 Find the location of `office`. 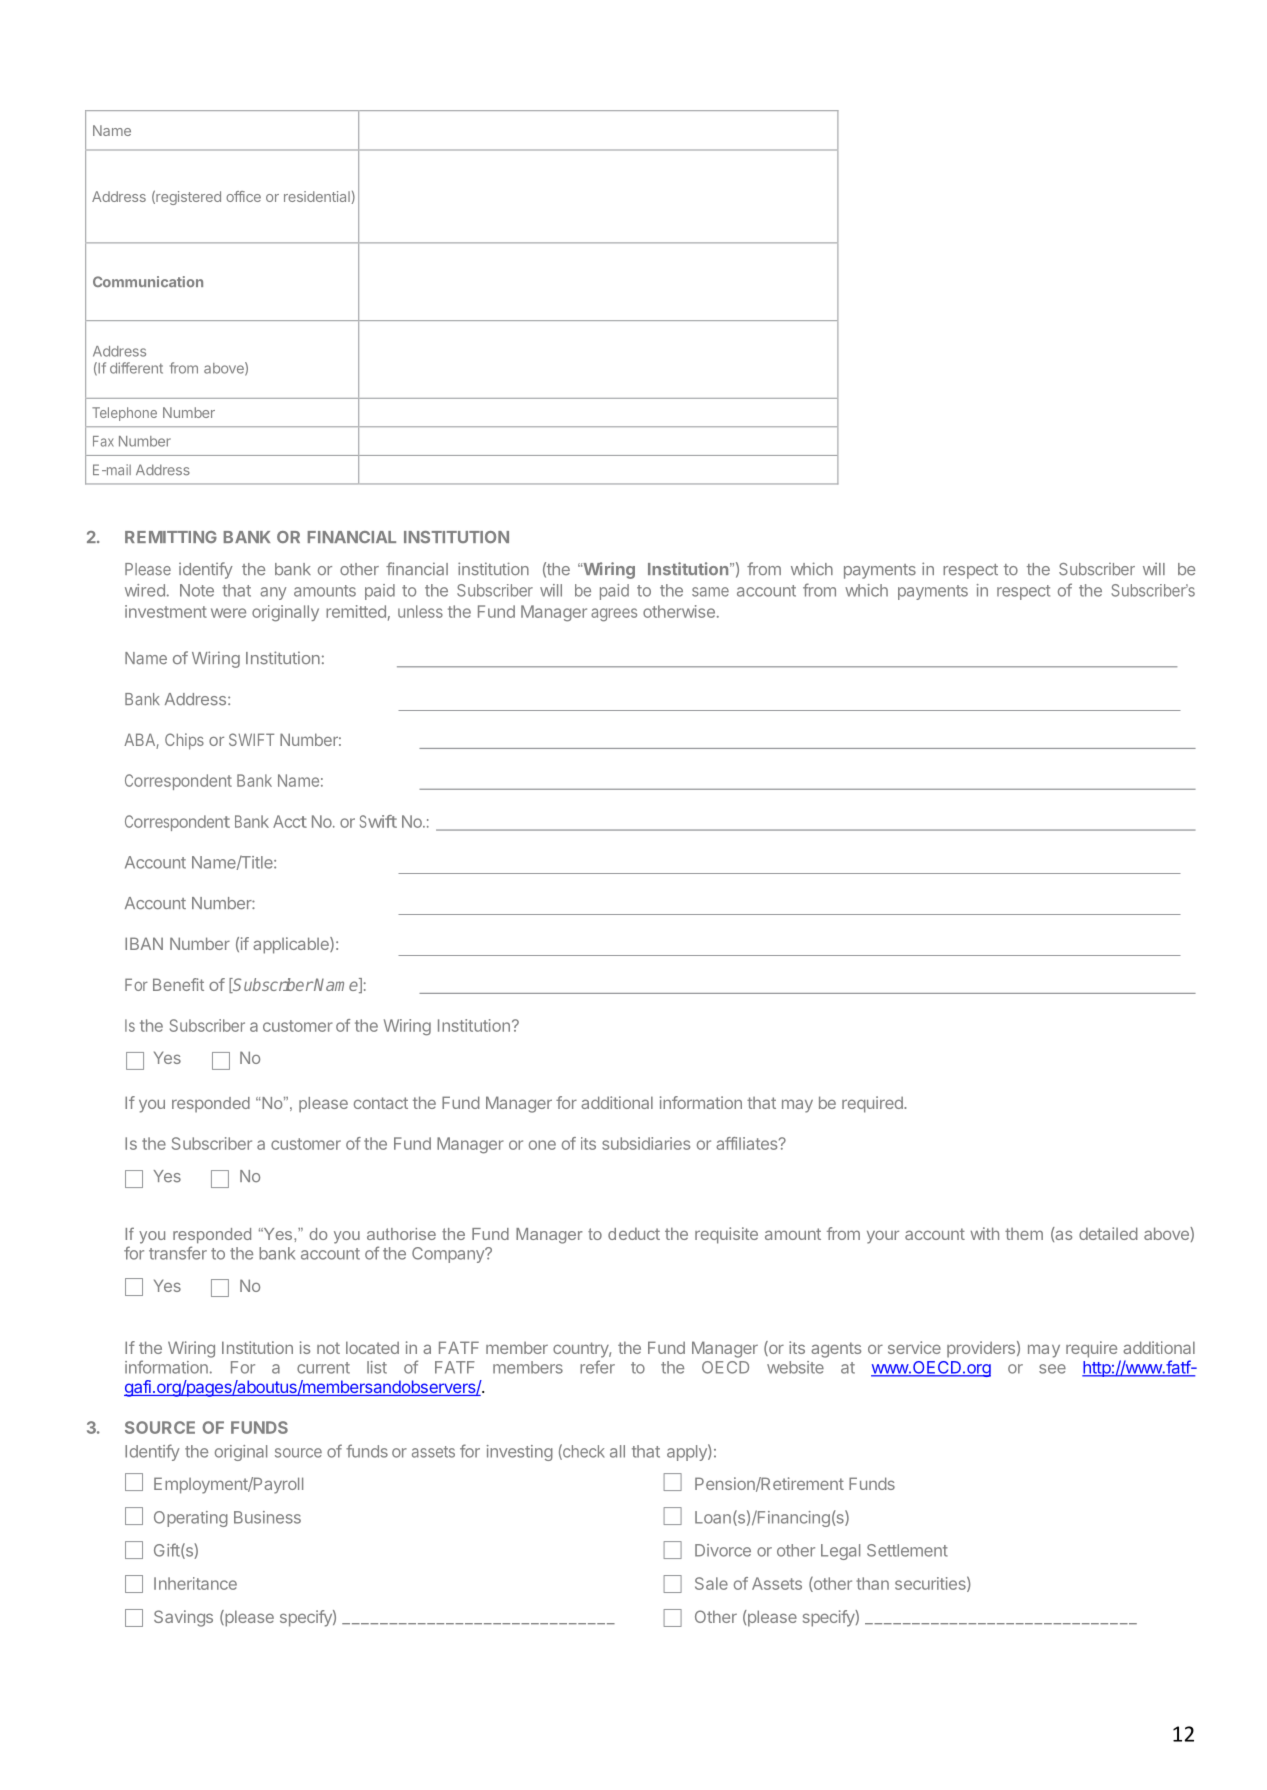

office is located at coordinates (243, 196).
